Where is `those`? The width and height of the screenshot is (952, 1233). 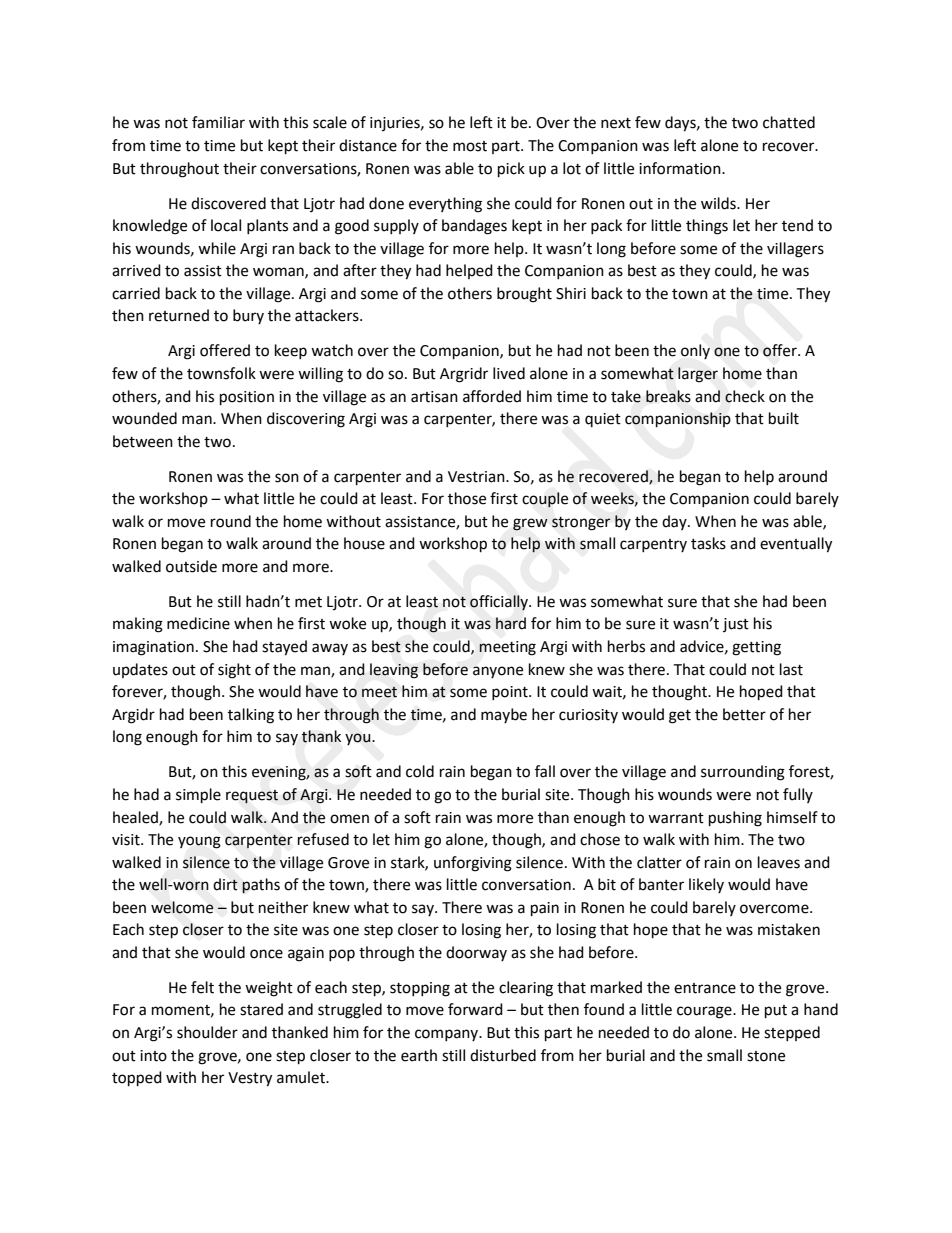
those is located at coordinates (467, 498).
